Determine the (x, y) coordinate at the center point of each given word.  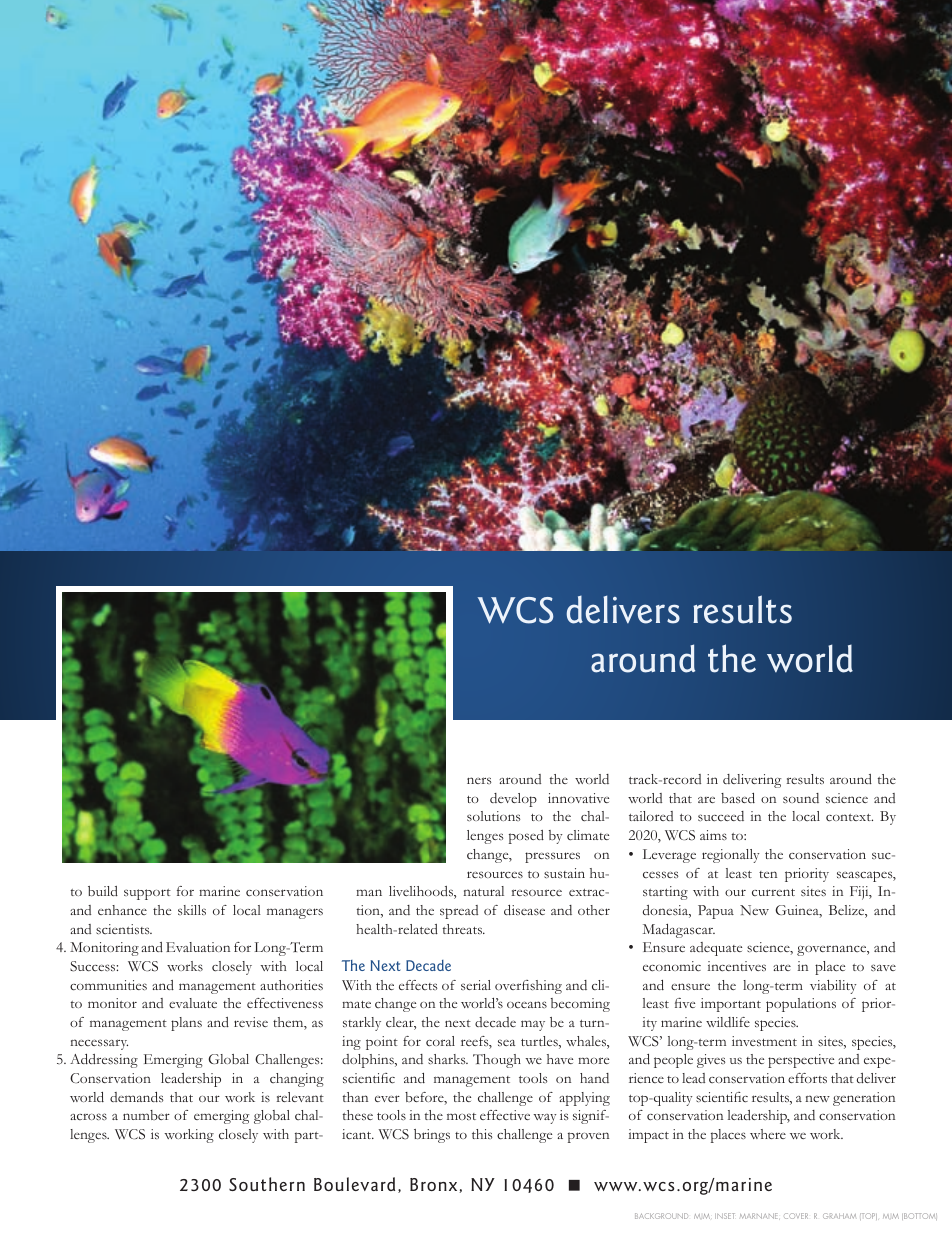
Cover (796, 1216)
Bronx (435, 1185)
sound (801, 798)
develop (513, 800)
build (103, 891)
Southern (267, 1184)
